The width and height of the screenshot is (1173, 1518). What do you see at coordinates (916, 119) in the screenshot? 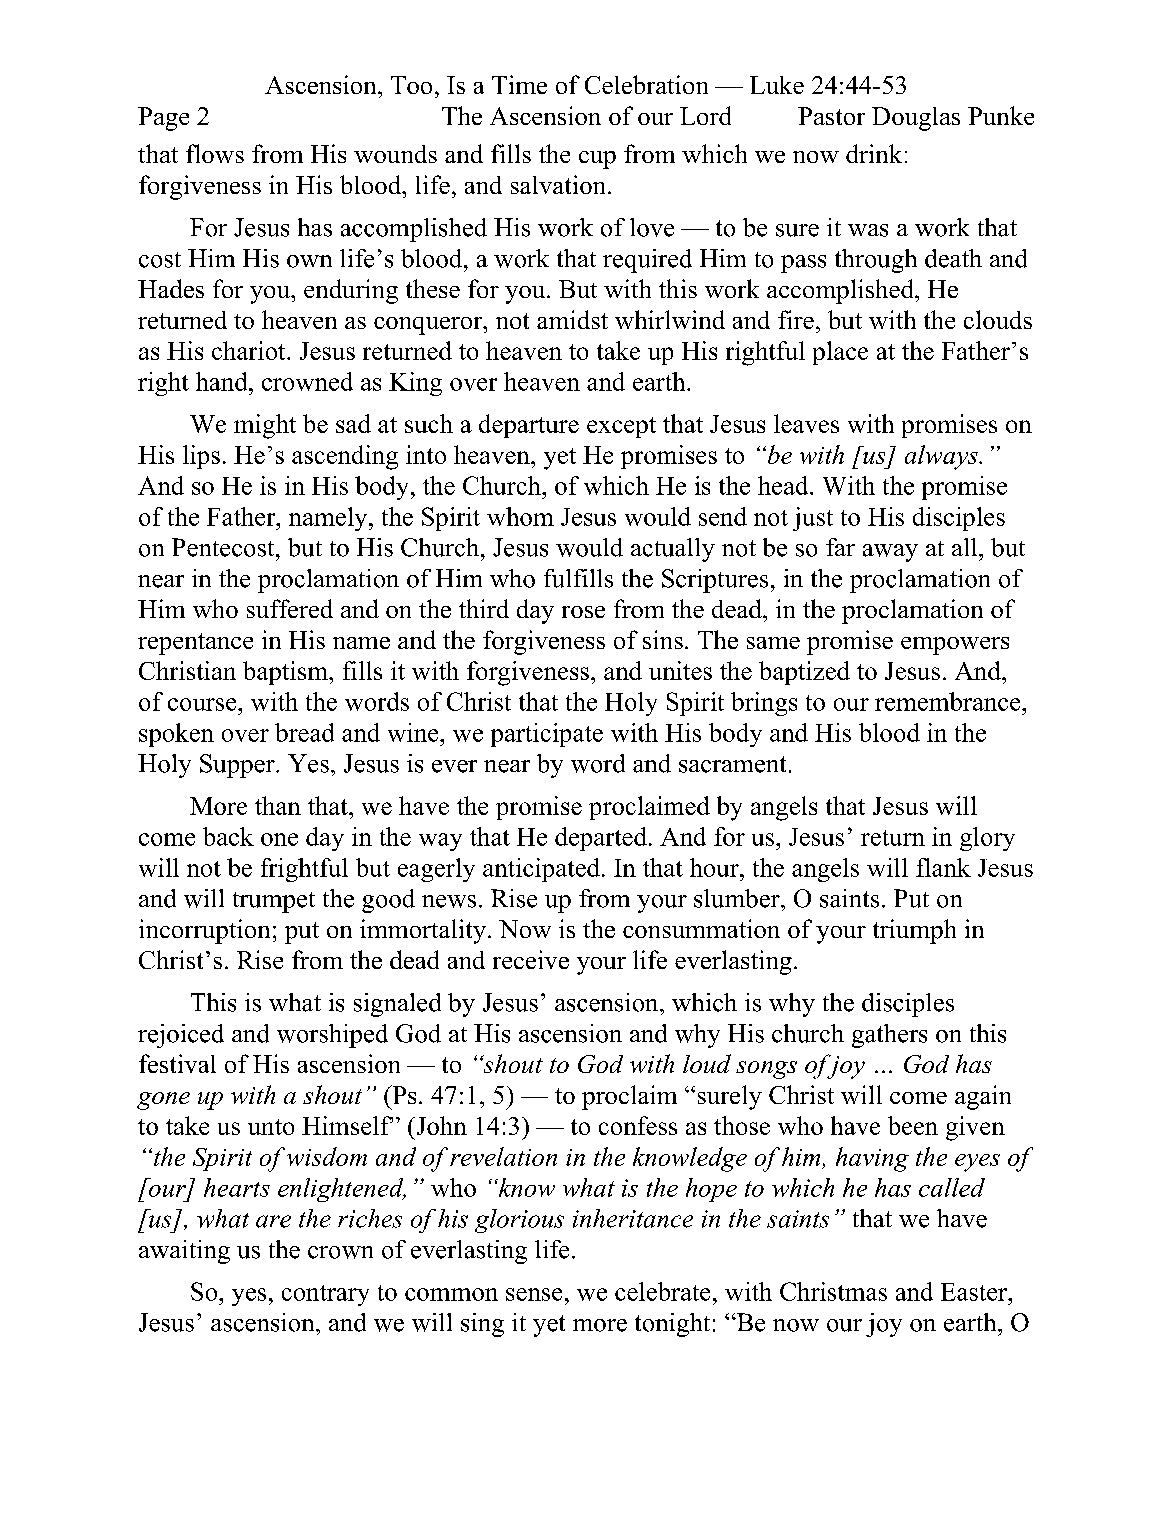
I see `Douglas` at bounding box center [916, 119].
